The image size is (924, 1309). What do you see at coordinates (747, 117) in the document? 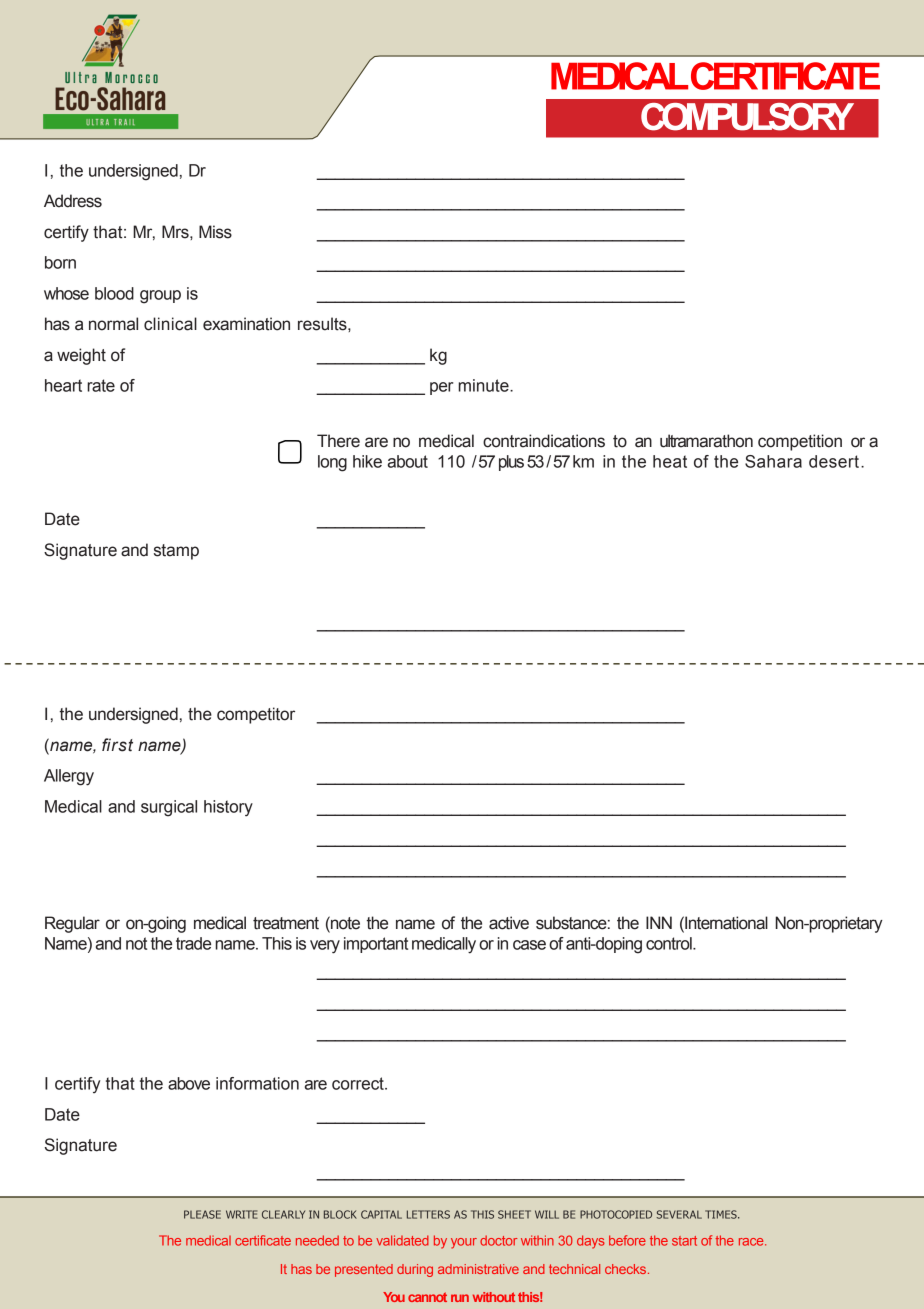
I see `COMPULSORY` at bounding box center [747, 117].
